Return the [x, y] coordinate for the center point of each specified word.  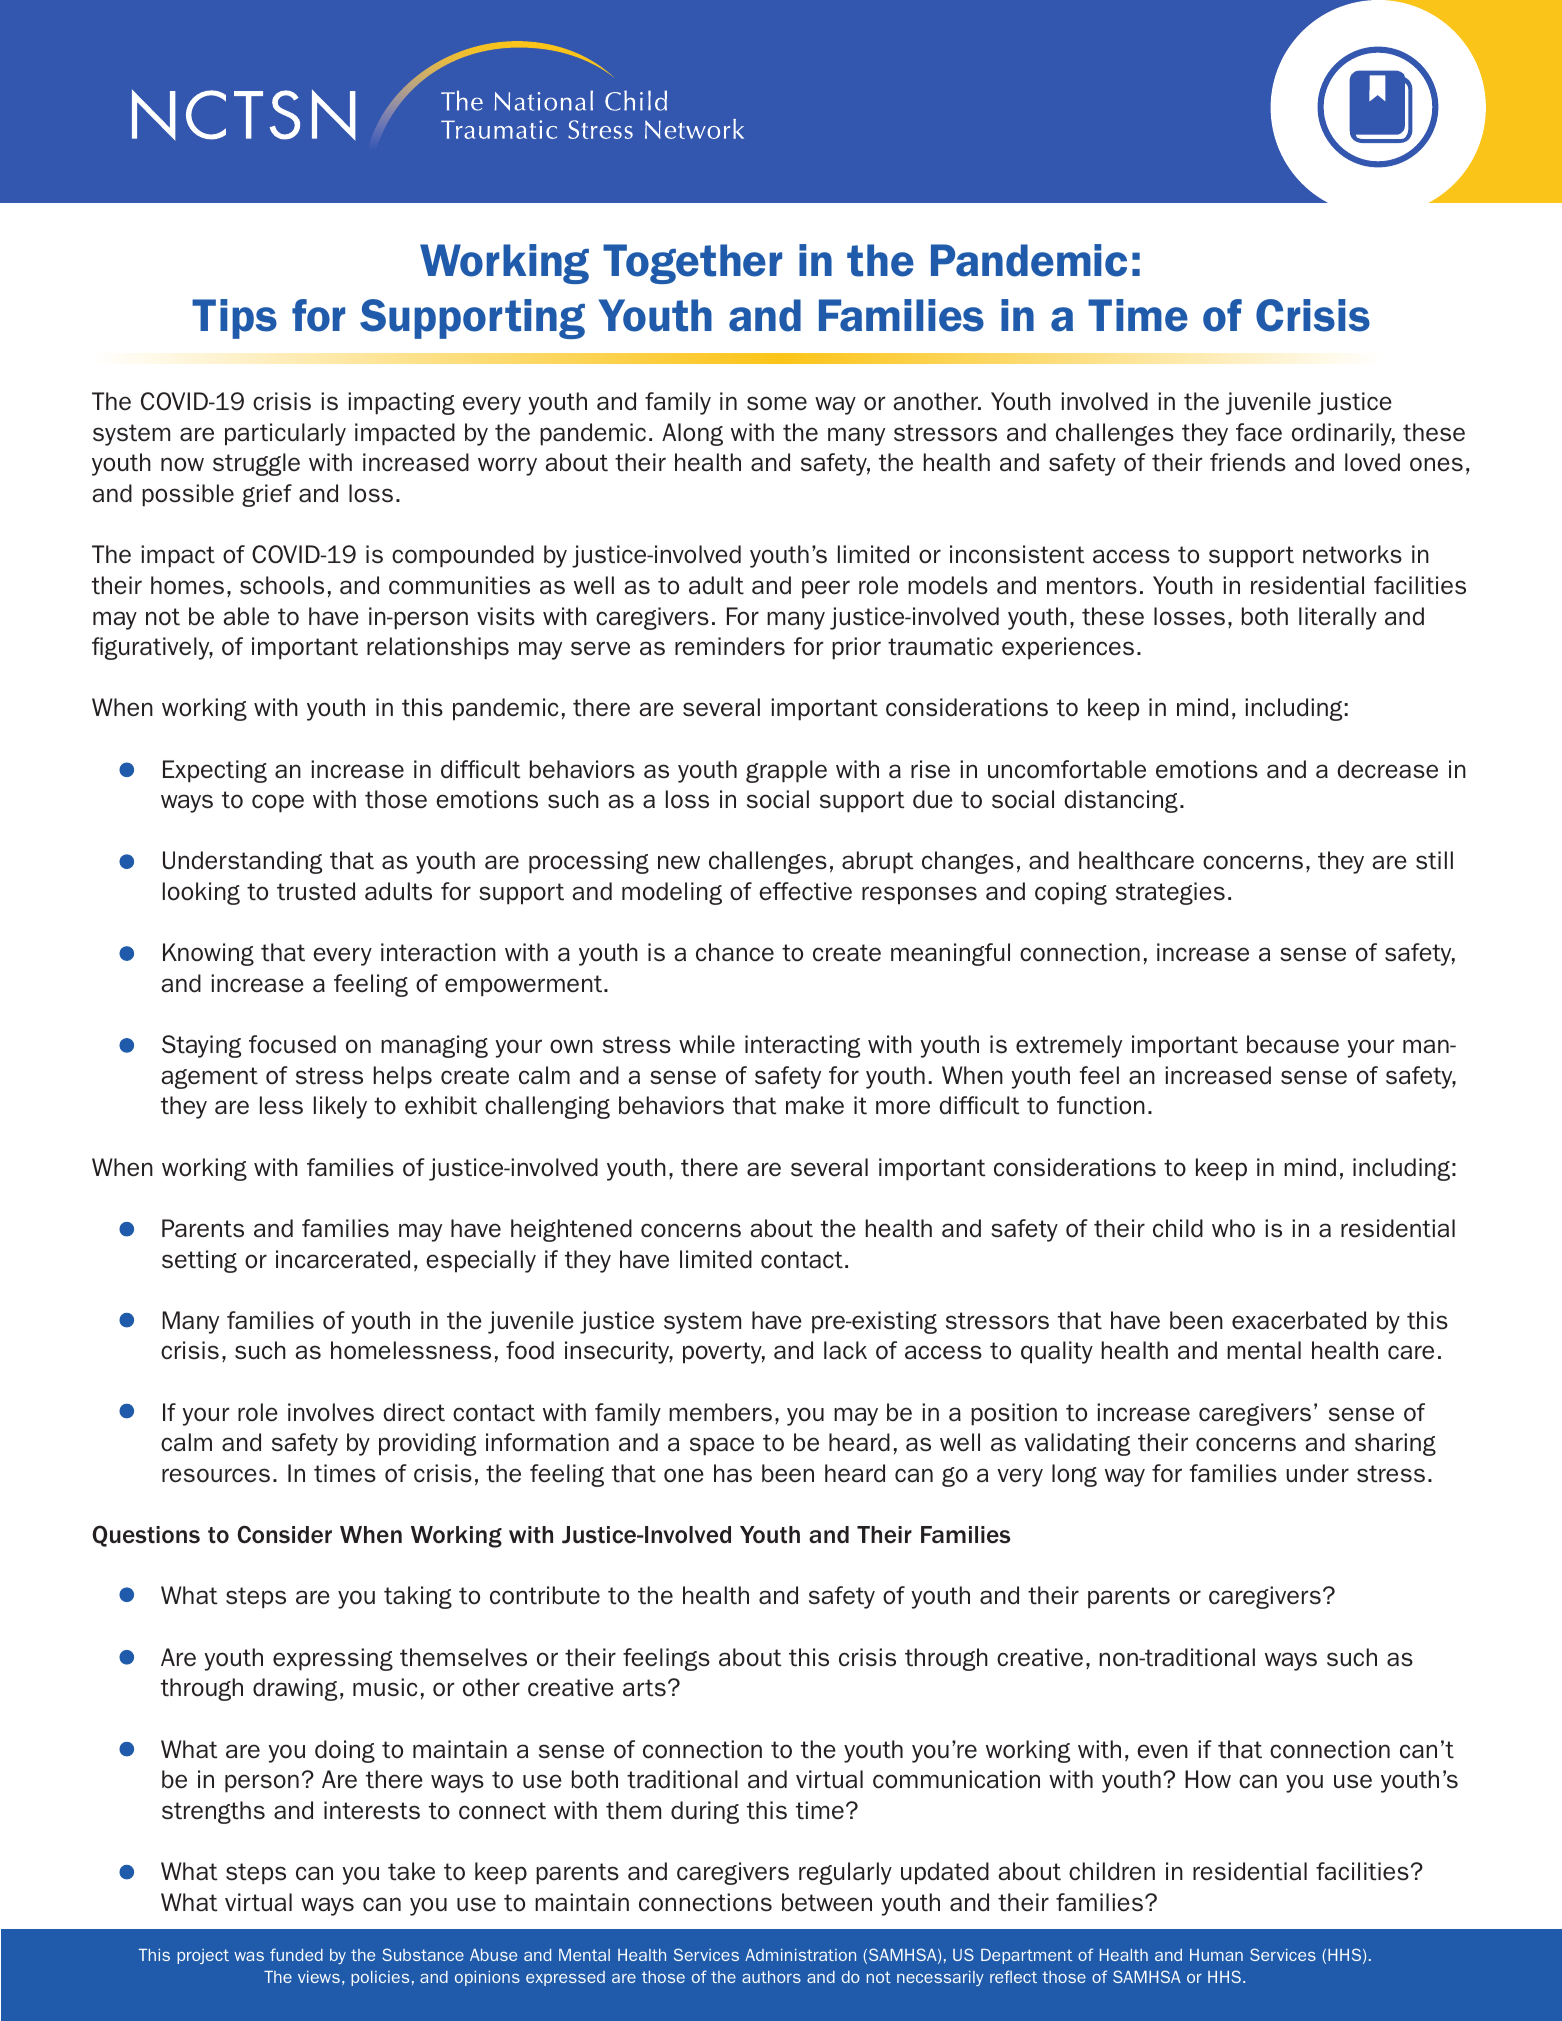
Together [692, 264]
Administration [800, 1955]
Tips [234, 319]
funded [296, 1954]
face [1259, 432]
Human [1216, 1955]
